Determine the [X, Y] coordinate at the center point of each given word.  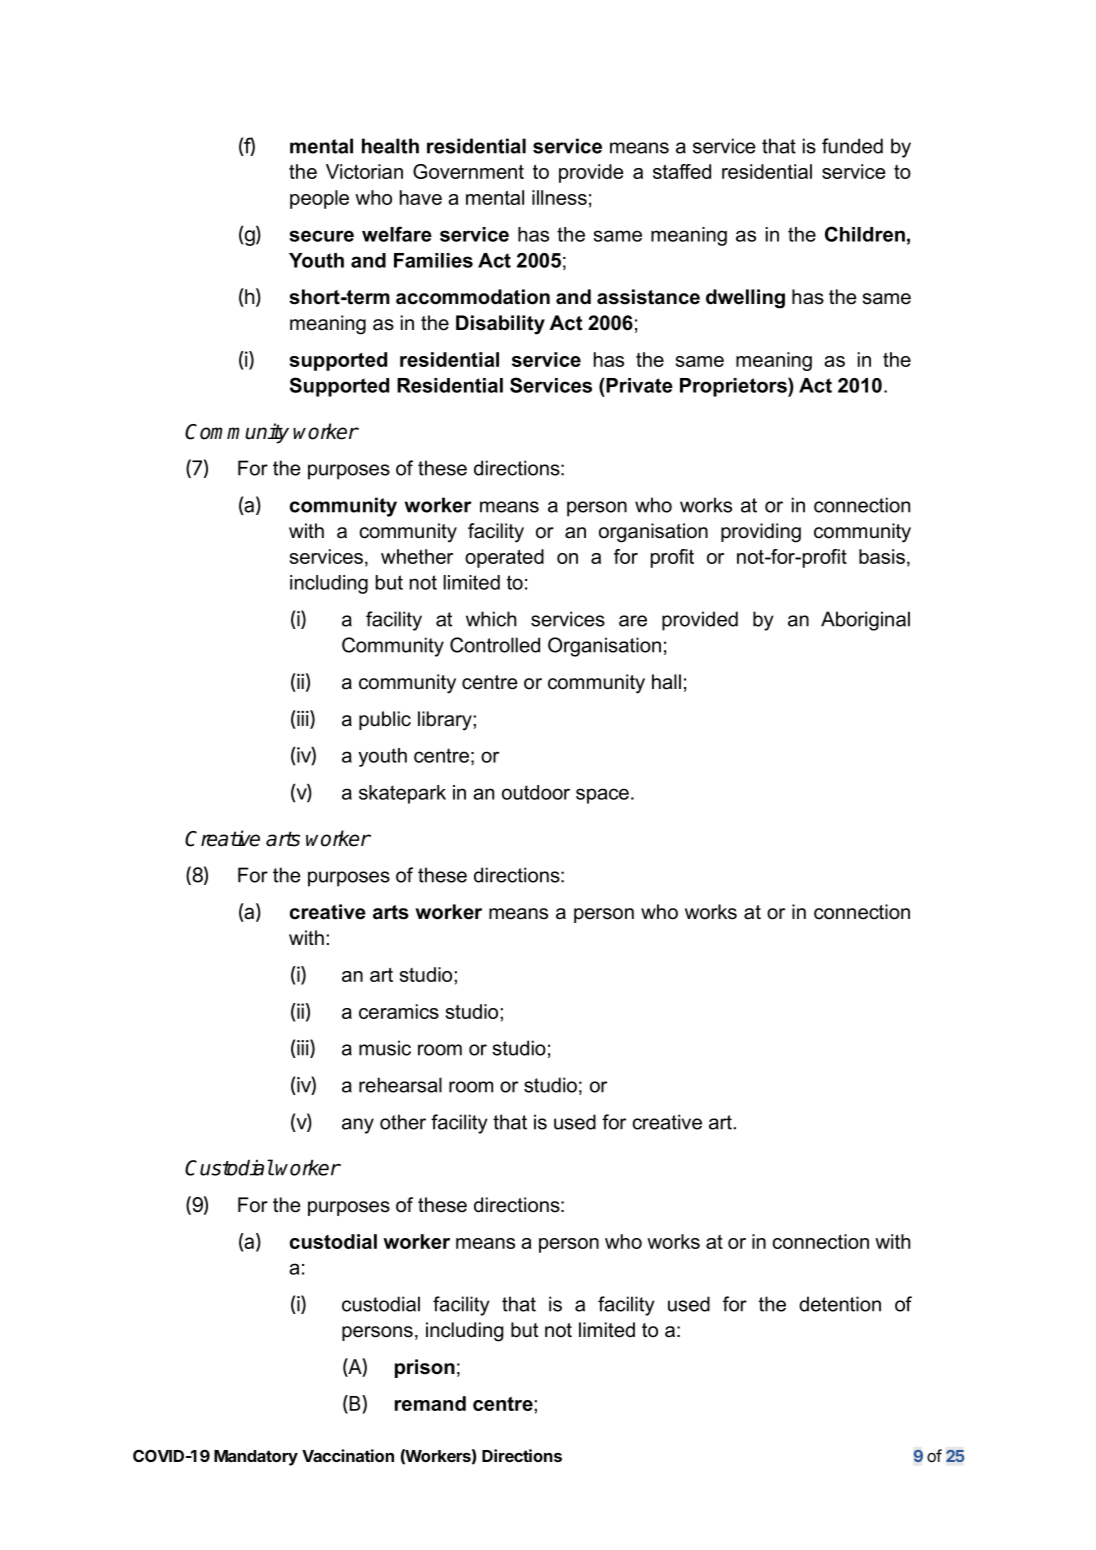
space [602, 796]
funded [852, 146]
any [358, 1126]
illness [559, 197]
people [319, 199]
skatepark [402, 794]
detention [840, 1304]
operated [504, 558]
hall [666, 682]
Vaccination [348, 1455]
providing [761, 533]
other [403, 1122]
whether [417, 556]
